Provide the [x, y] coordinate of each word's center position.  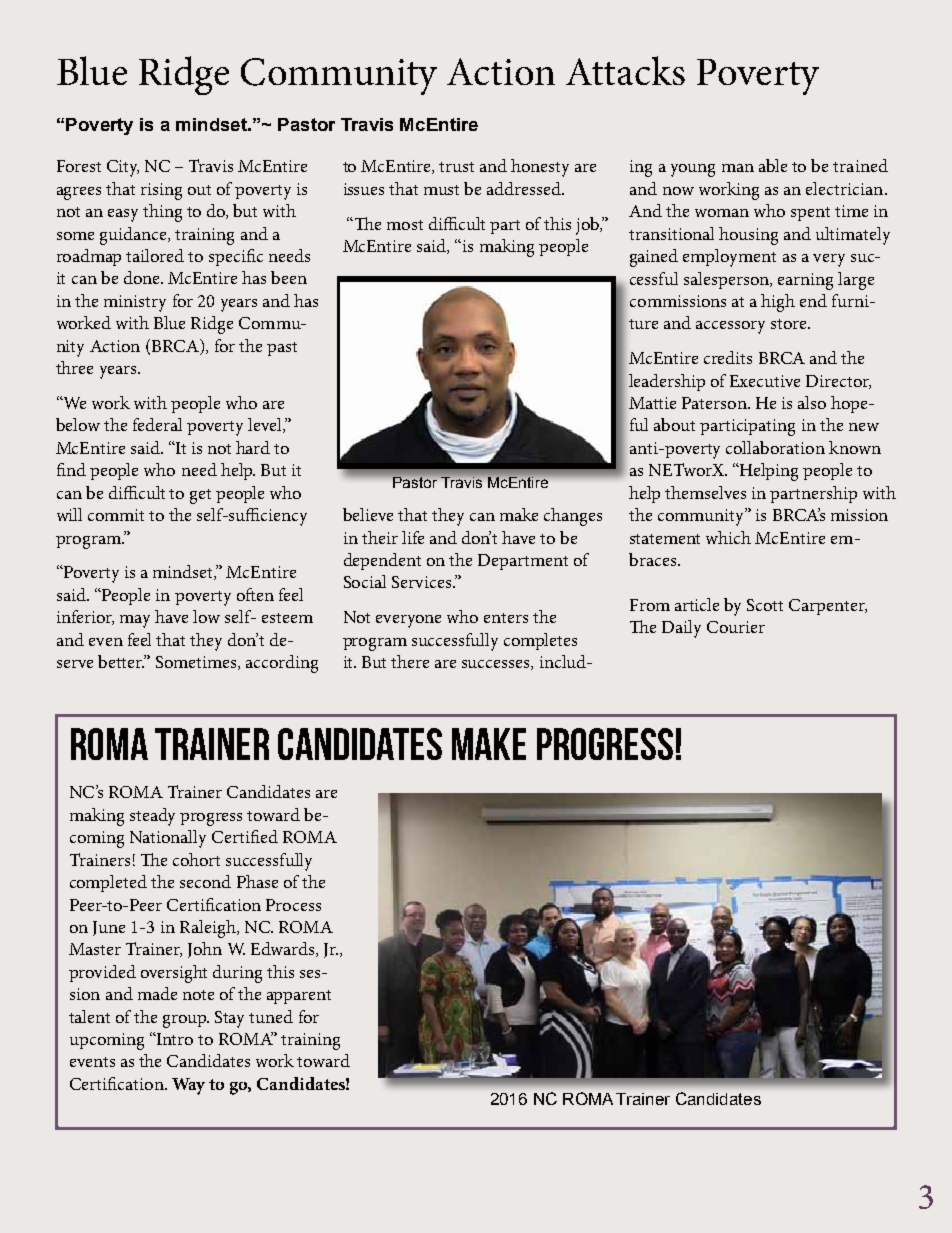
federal [157, 424]
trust [456, 167]
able [773, 165]
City [123, 168]
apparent [299, 997]
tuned [271, 1016]
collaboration [775, 447]
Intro [174, 1039]
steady [152, 817]
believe [368, 514]
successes [497, 665]
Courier [736, 627]
